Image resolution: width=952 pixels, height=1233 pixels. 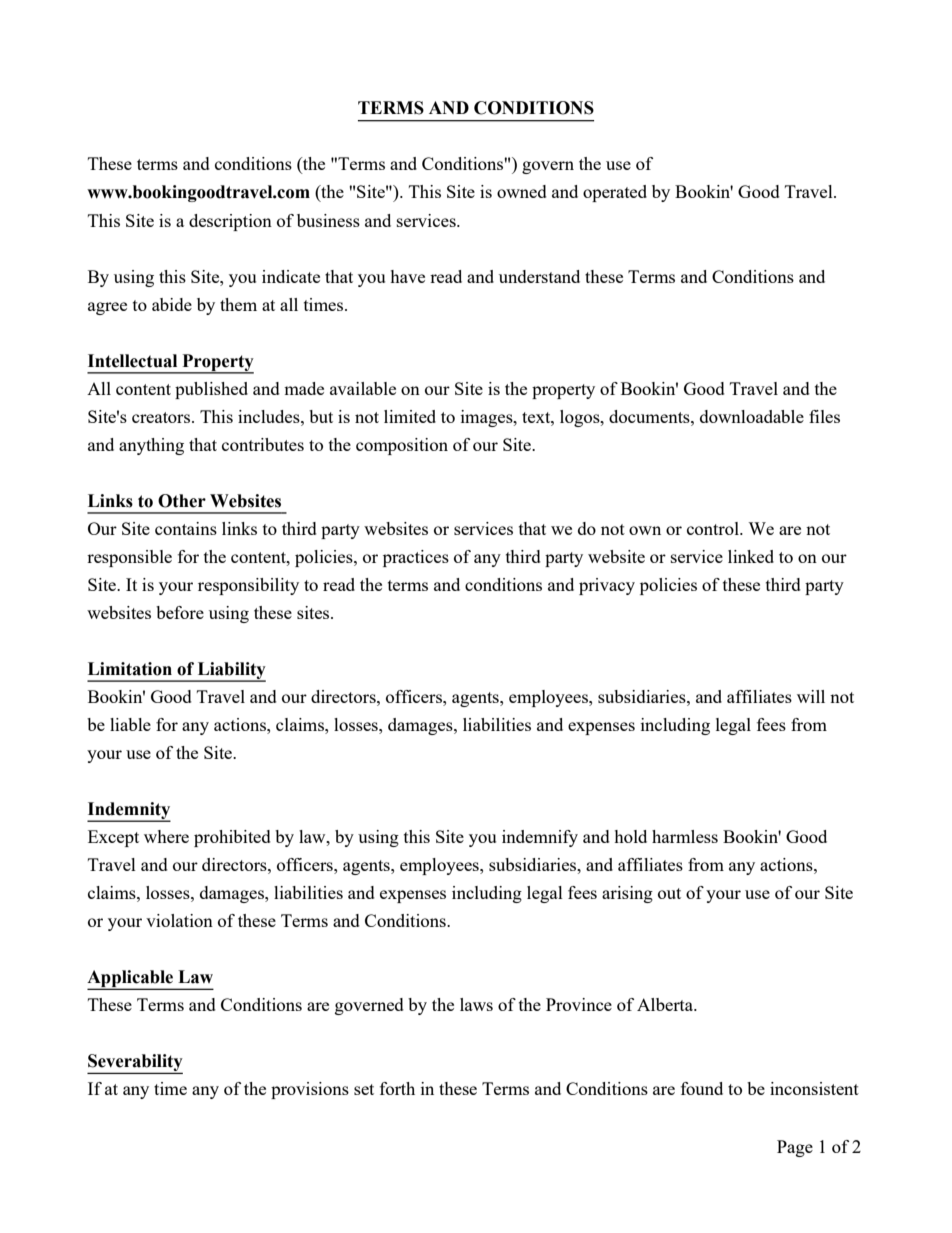 What do you see at coordinates (397, 1088) in the document?
I see `forth` at bounding box center [397, 1088].
